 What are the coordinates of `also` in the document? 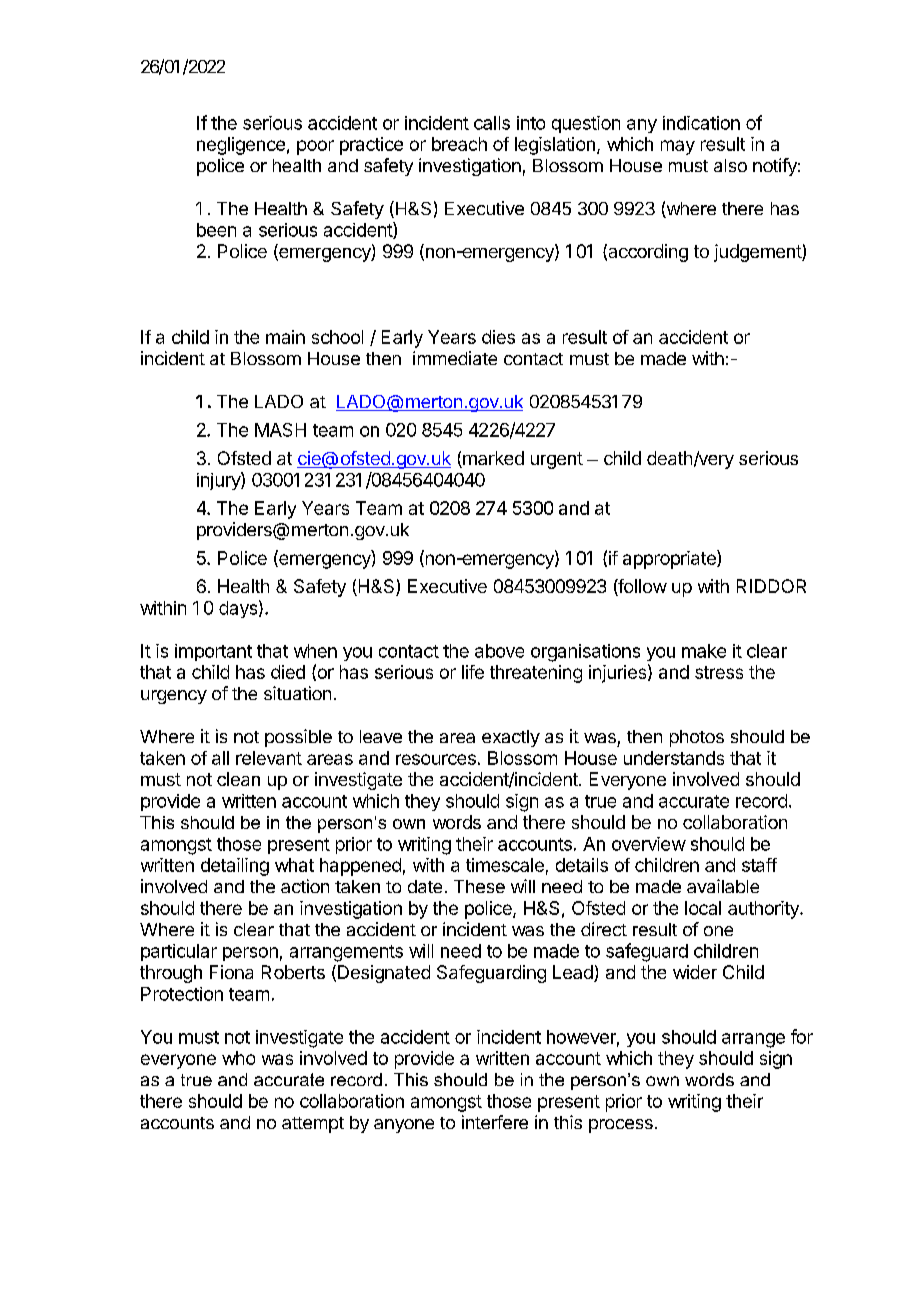 It's located at (730, 165).
